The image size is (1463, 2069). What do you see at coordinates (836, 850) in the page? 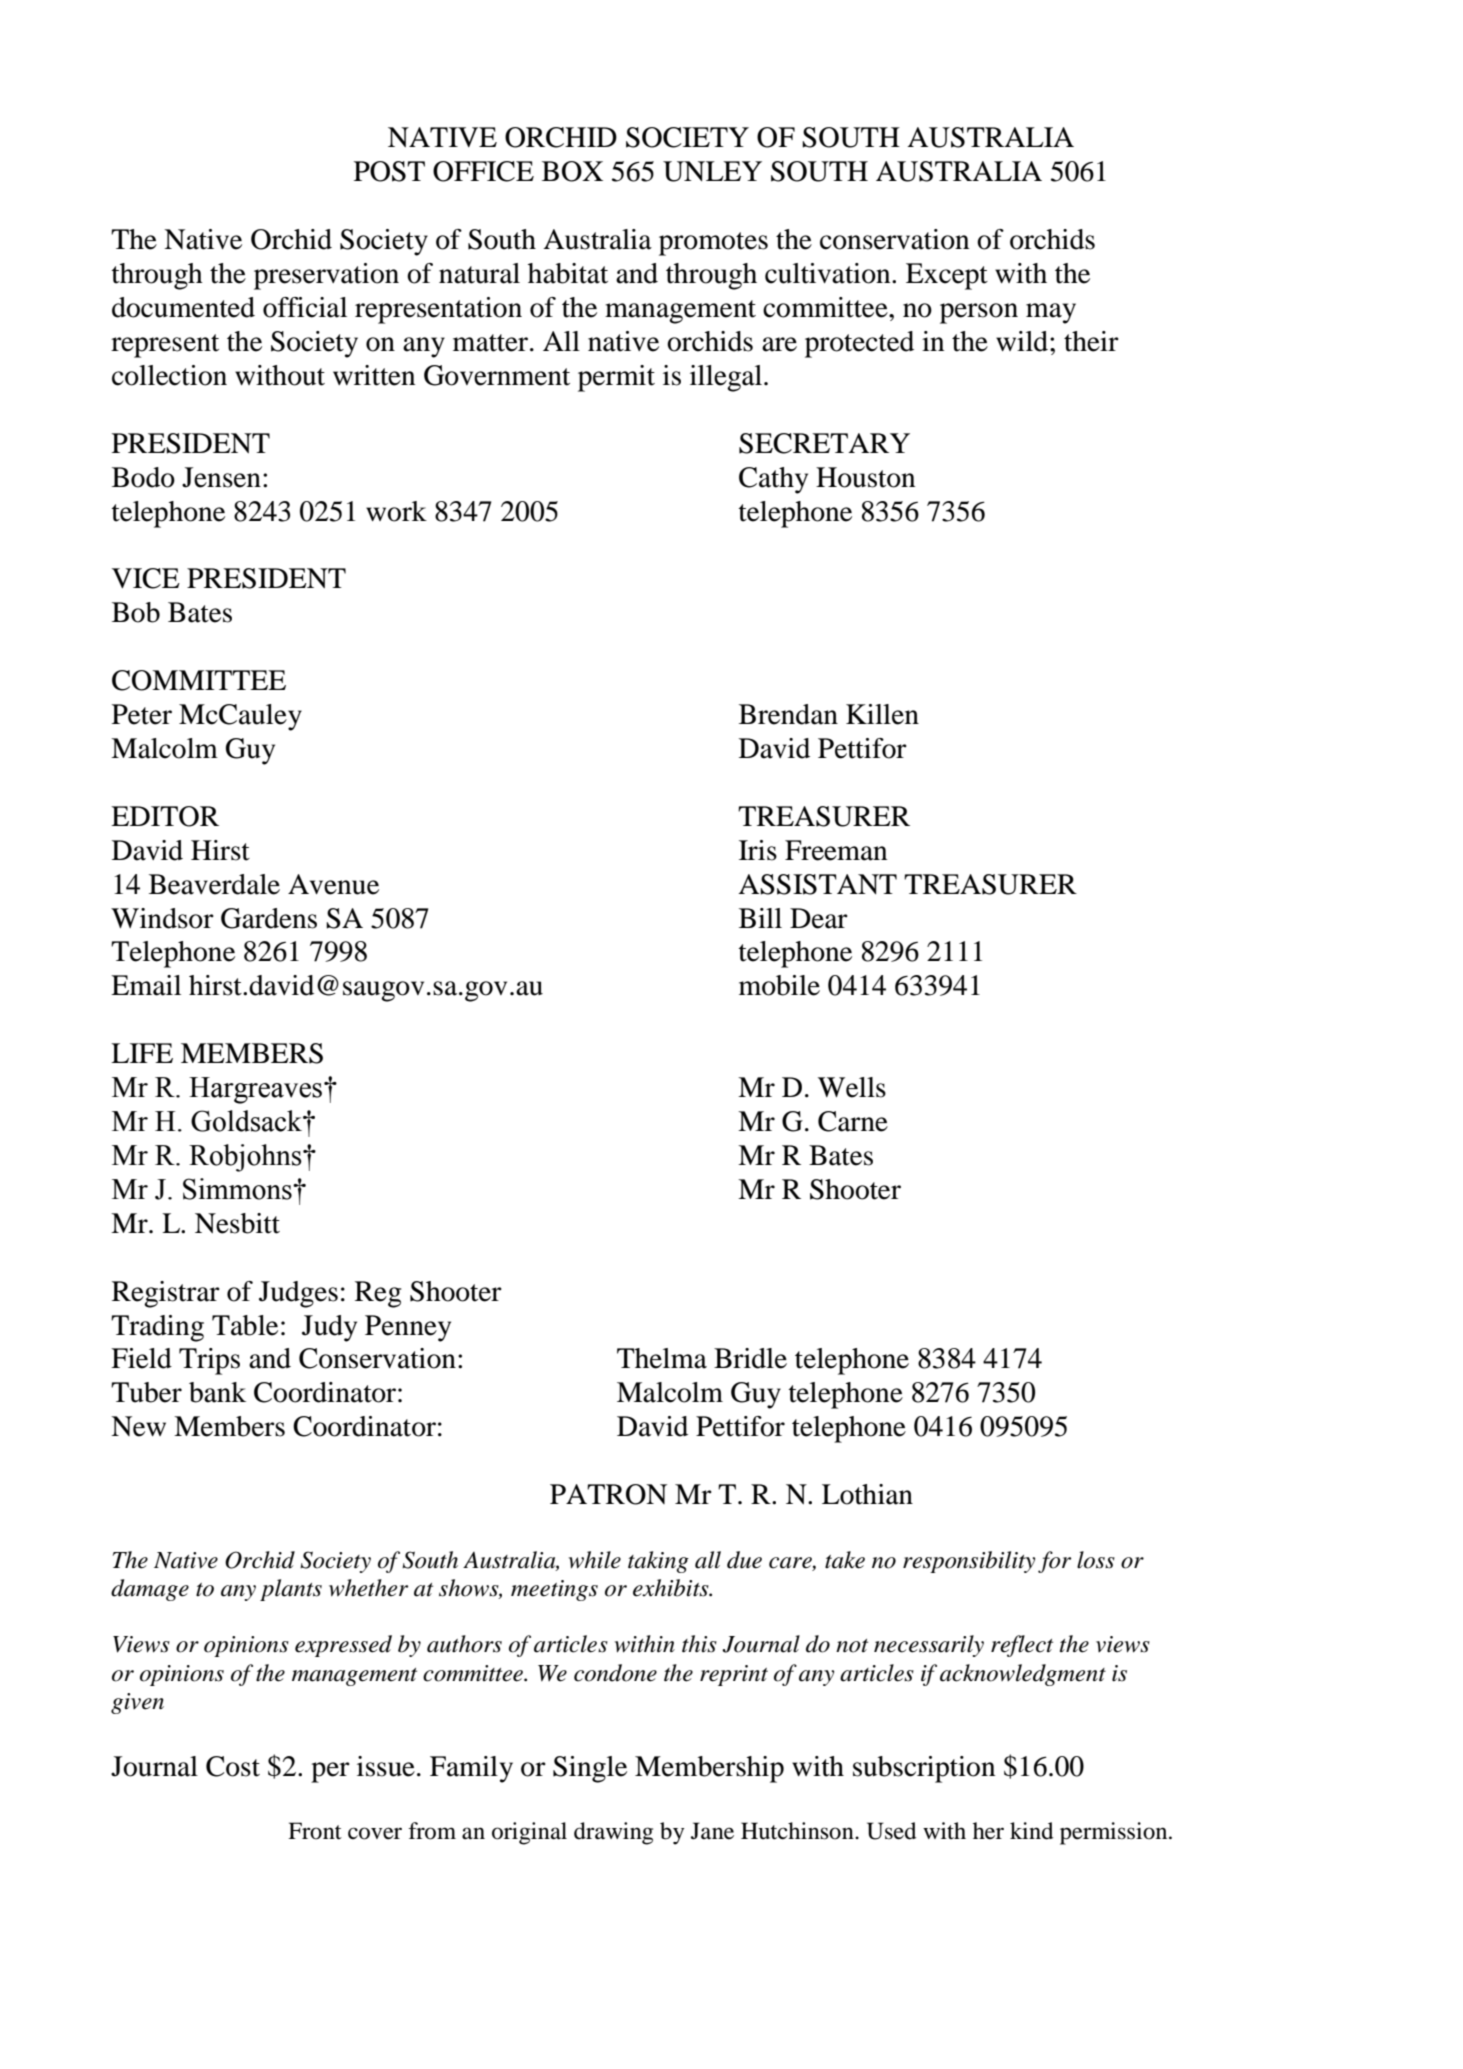
I see `Freeman` at bounding box center [836, 850].
